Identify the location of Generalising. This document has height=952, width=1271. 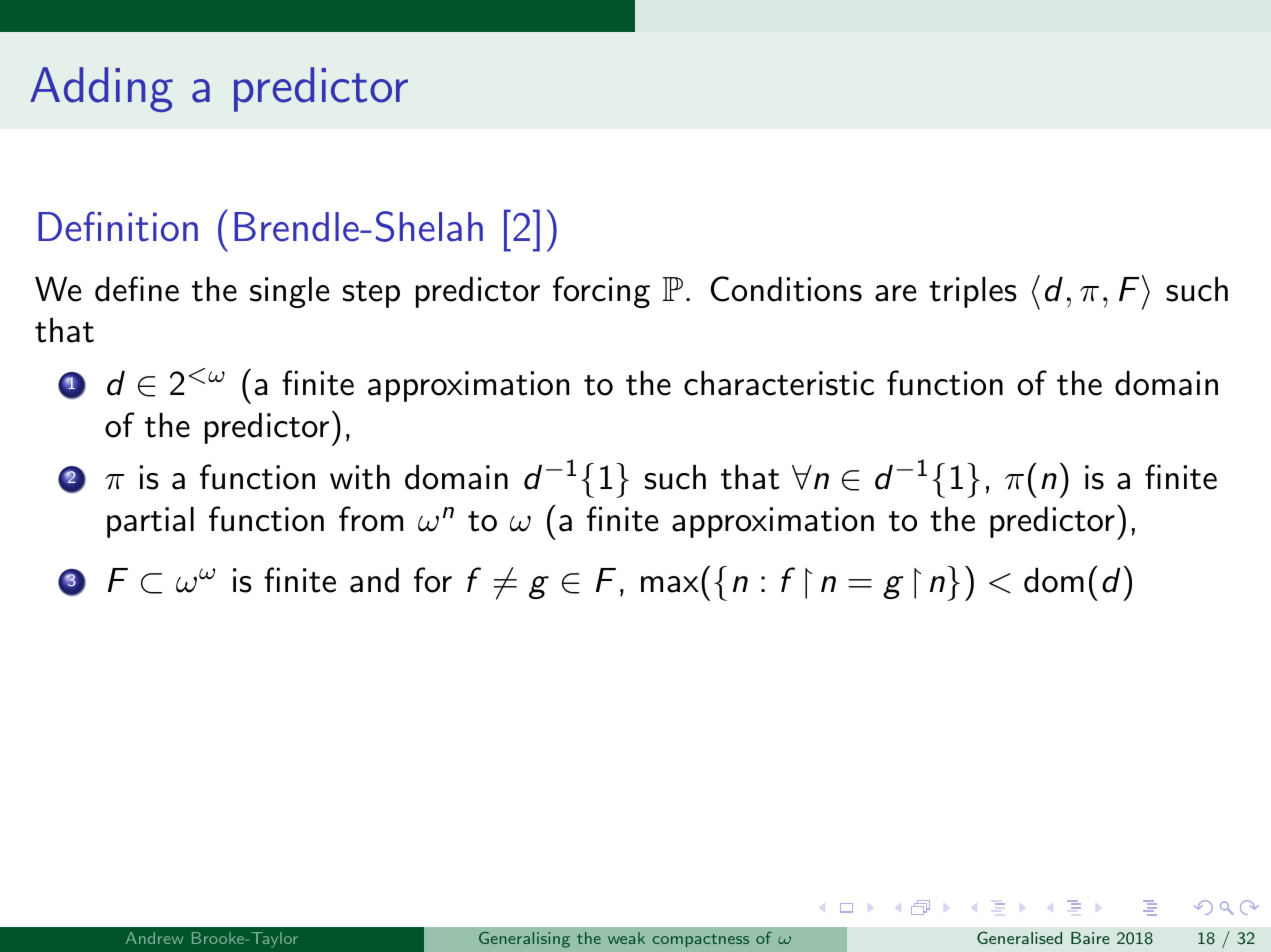
(524, 940).
